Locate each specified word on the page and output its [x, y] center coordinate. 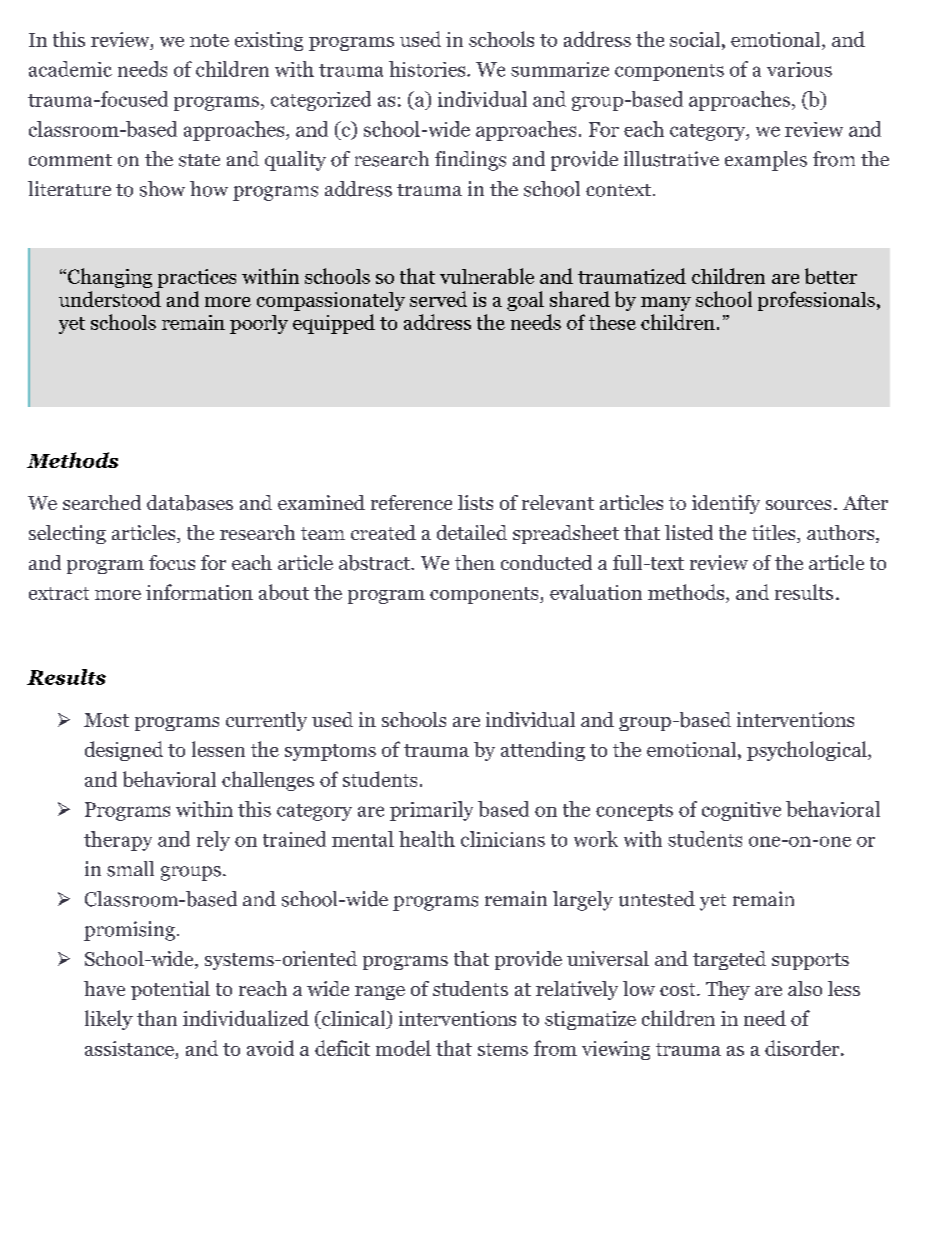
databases [190, 503]
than [157, 1018]
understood [110, 299]
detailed [472, 532]
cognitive [741, 811]
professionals [816, 301]
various [799, 69]
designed [124, 751]
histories [428, 69]
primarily [431, 811]
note [209, 40]
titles [775, 534]
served [438, 299]
